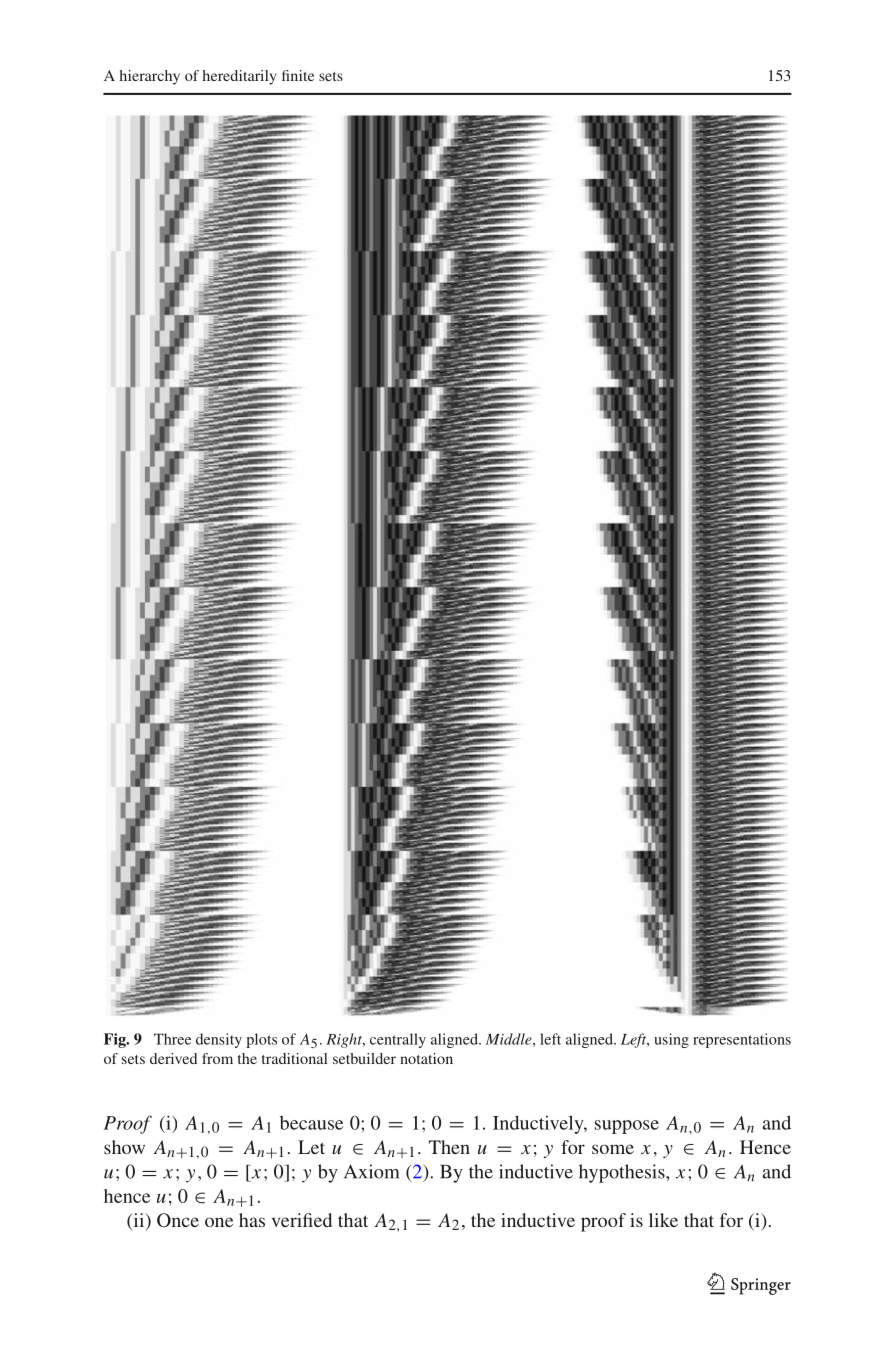 The width and height of the screenshot is (896, 1359). What do you see at coordinates (172, 1039) in the screenshot?
I see `Three` at bounding box center [172, 1039].
